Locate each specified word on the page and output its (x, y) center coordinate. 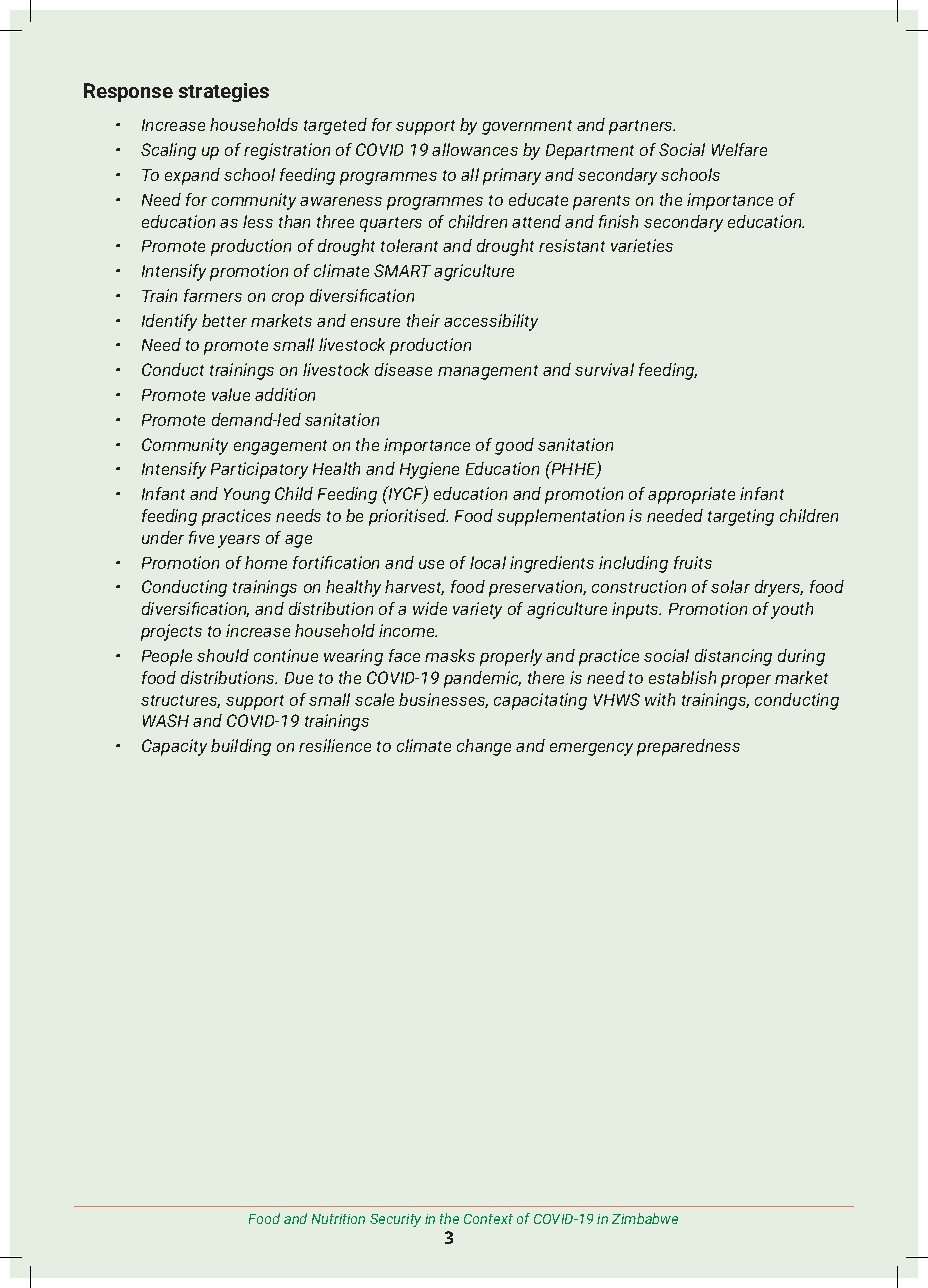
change (484, 747)
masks (450, 655)
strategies (224, 92)
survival (604, 369)
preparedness (688, 747)
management (488, 372)
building (241, 747)
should (223, 655)
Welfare (739, 149)
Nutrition (338, 1219)
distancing (733, 657)
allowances (475, 149)
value (231, 394)
